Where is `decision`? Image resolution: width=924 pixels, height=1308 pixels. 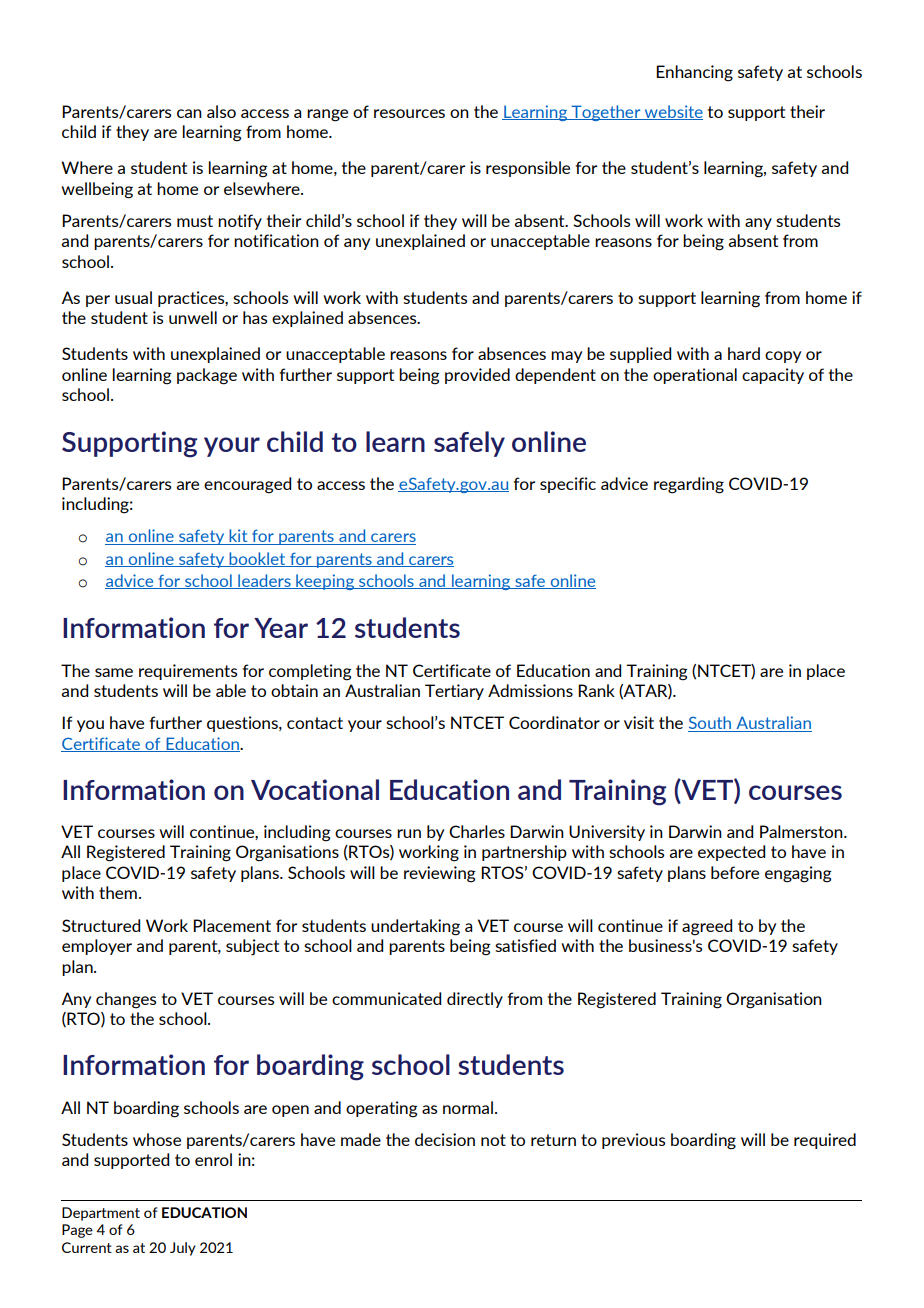 decision is located at coordinates (445, 1139).
